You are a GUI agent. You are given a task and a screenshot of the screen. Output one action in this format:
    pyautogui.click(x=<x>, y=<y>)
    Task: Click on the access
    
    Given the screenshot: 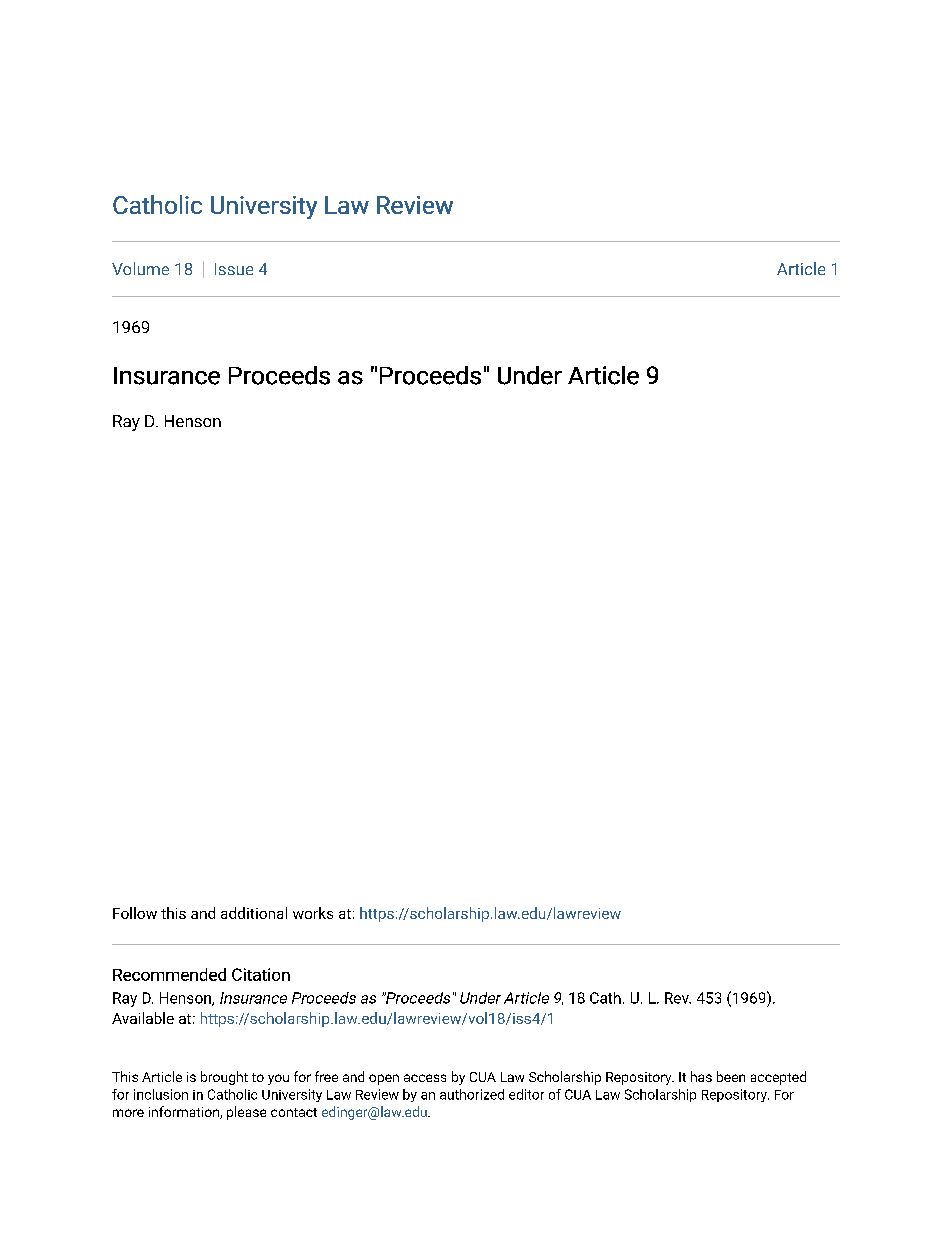 What is the action you would take?
    pyautogui.click(x=425, y=1078)
